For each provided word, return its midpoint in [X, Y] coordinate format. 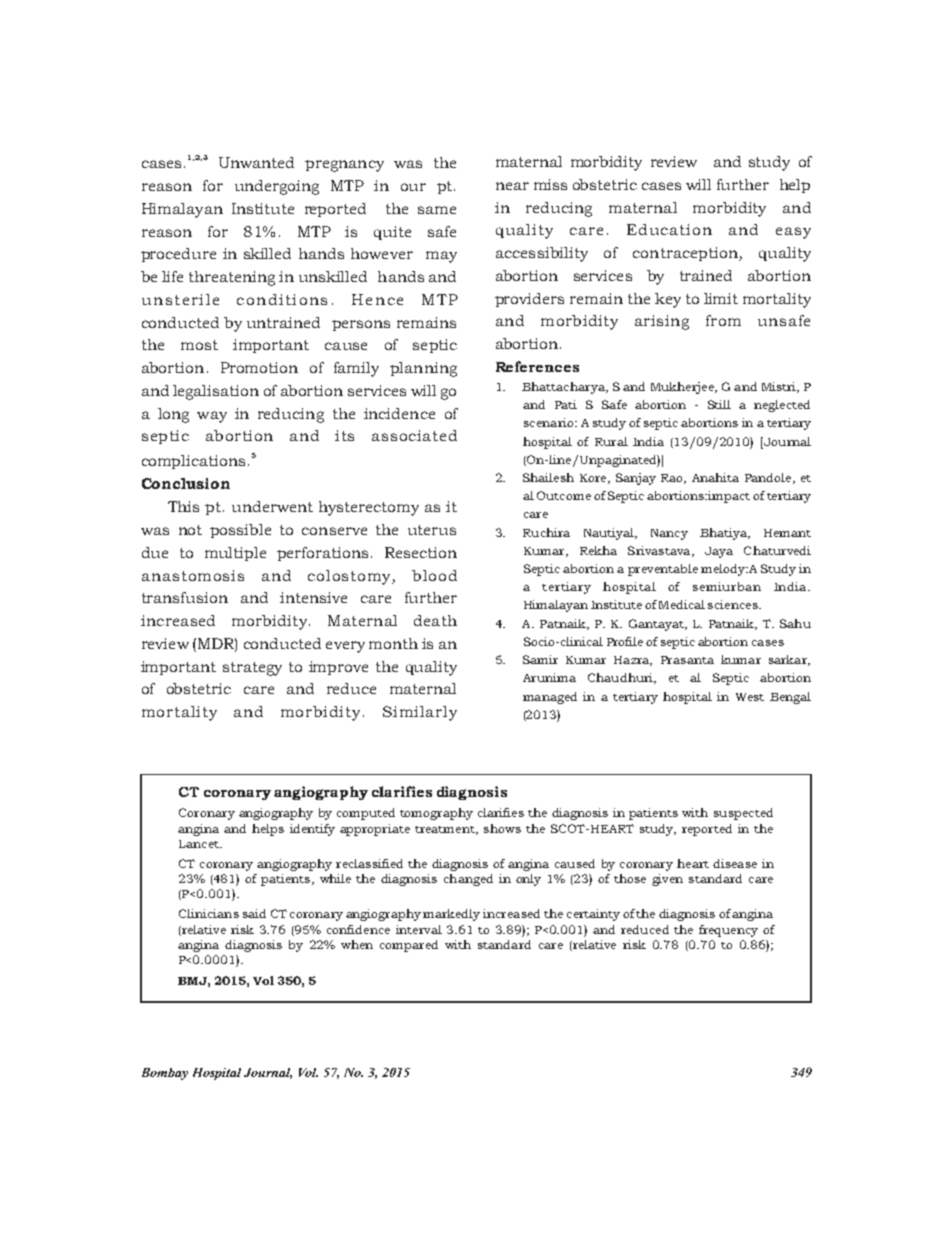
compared [409, 946]
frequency [728, 931]
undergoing [277, 187]
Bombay [165, 1074]
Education [669, 229]
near [512, 186]
